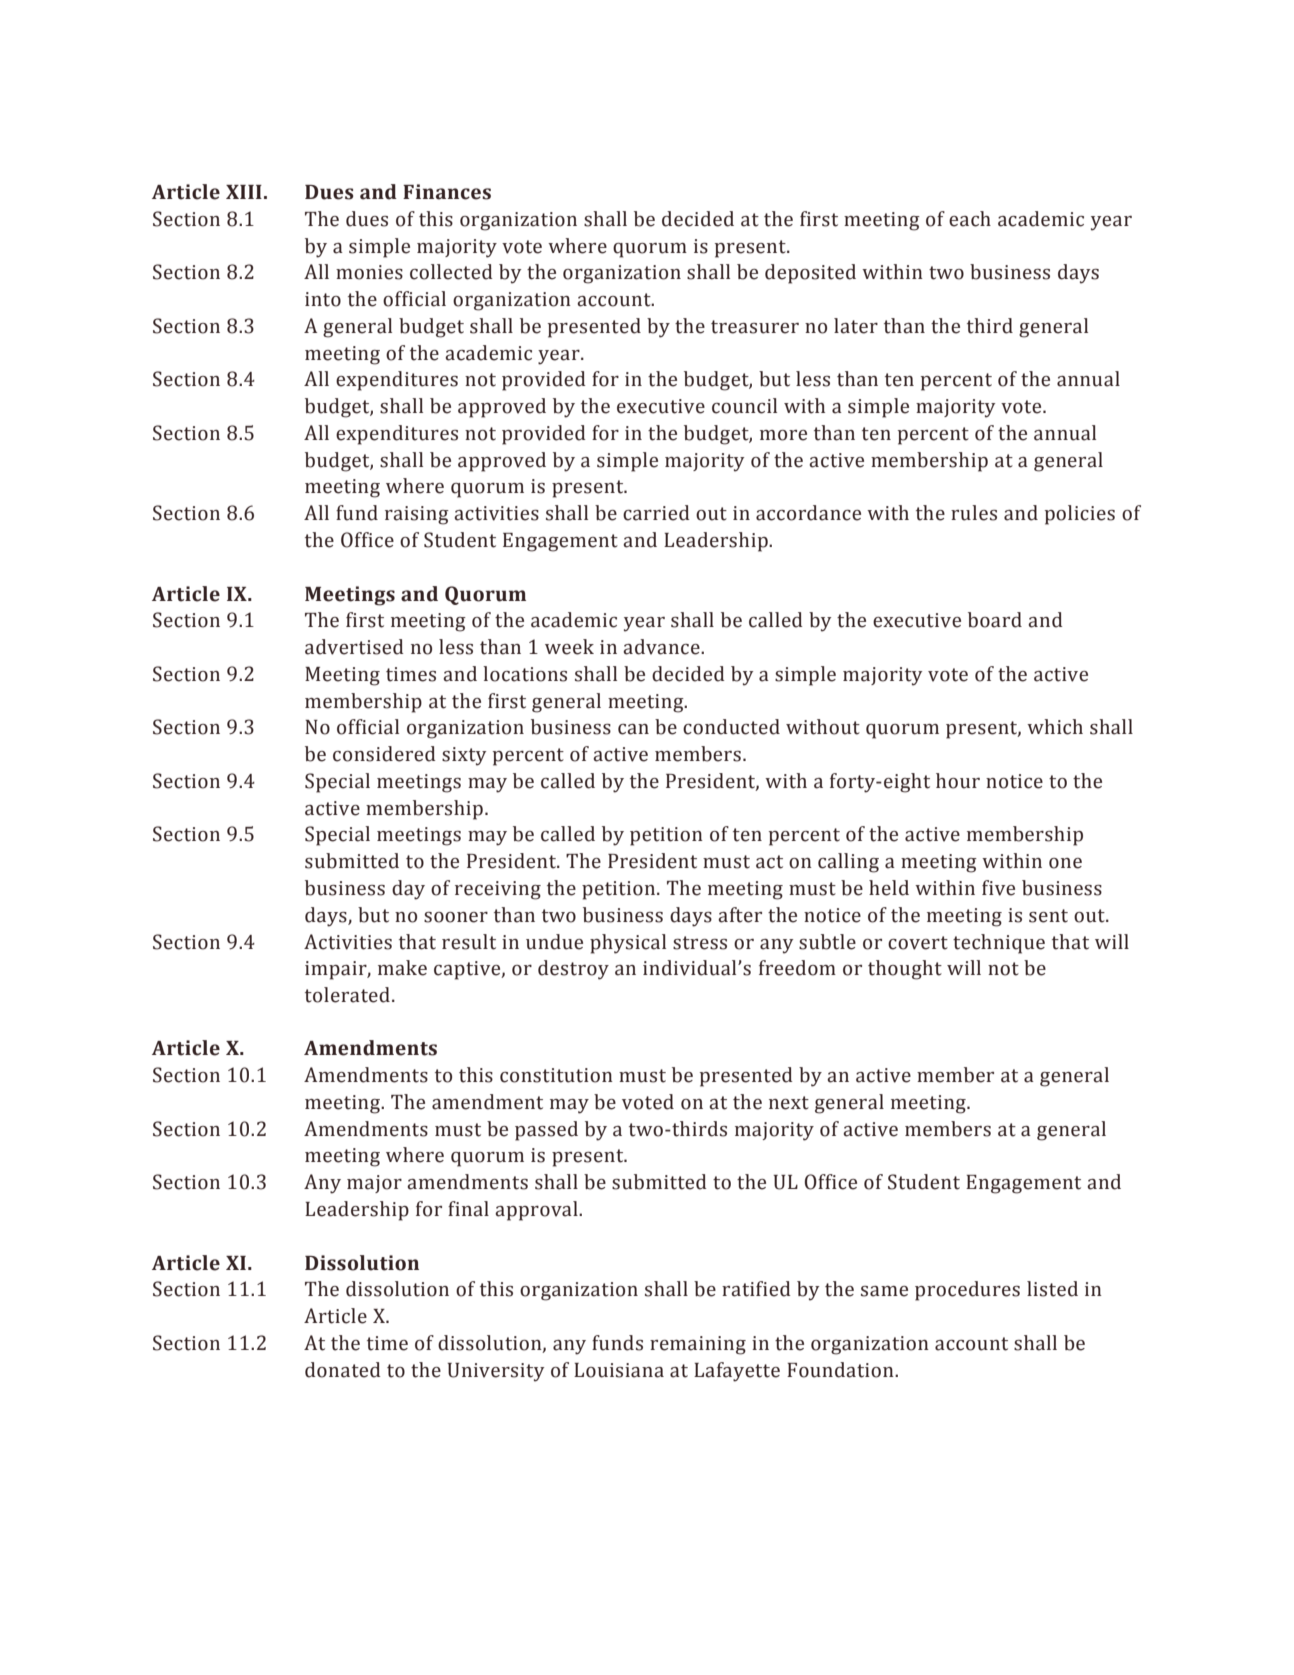  Describe the element at coordinates (698, 1345) in the screenshot. I see `remaining` at that location.
